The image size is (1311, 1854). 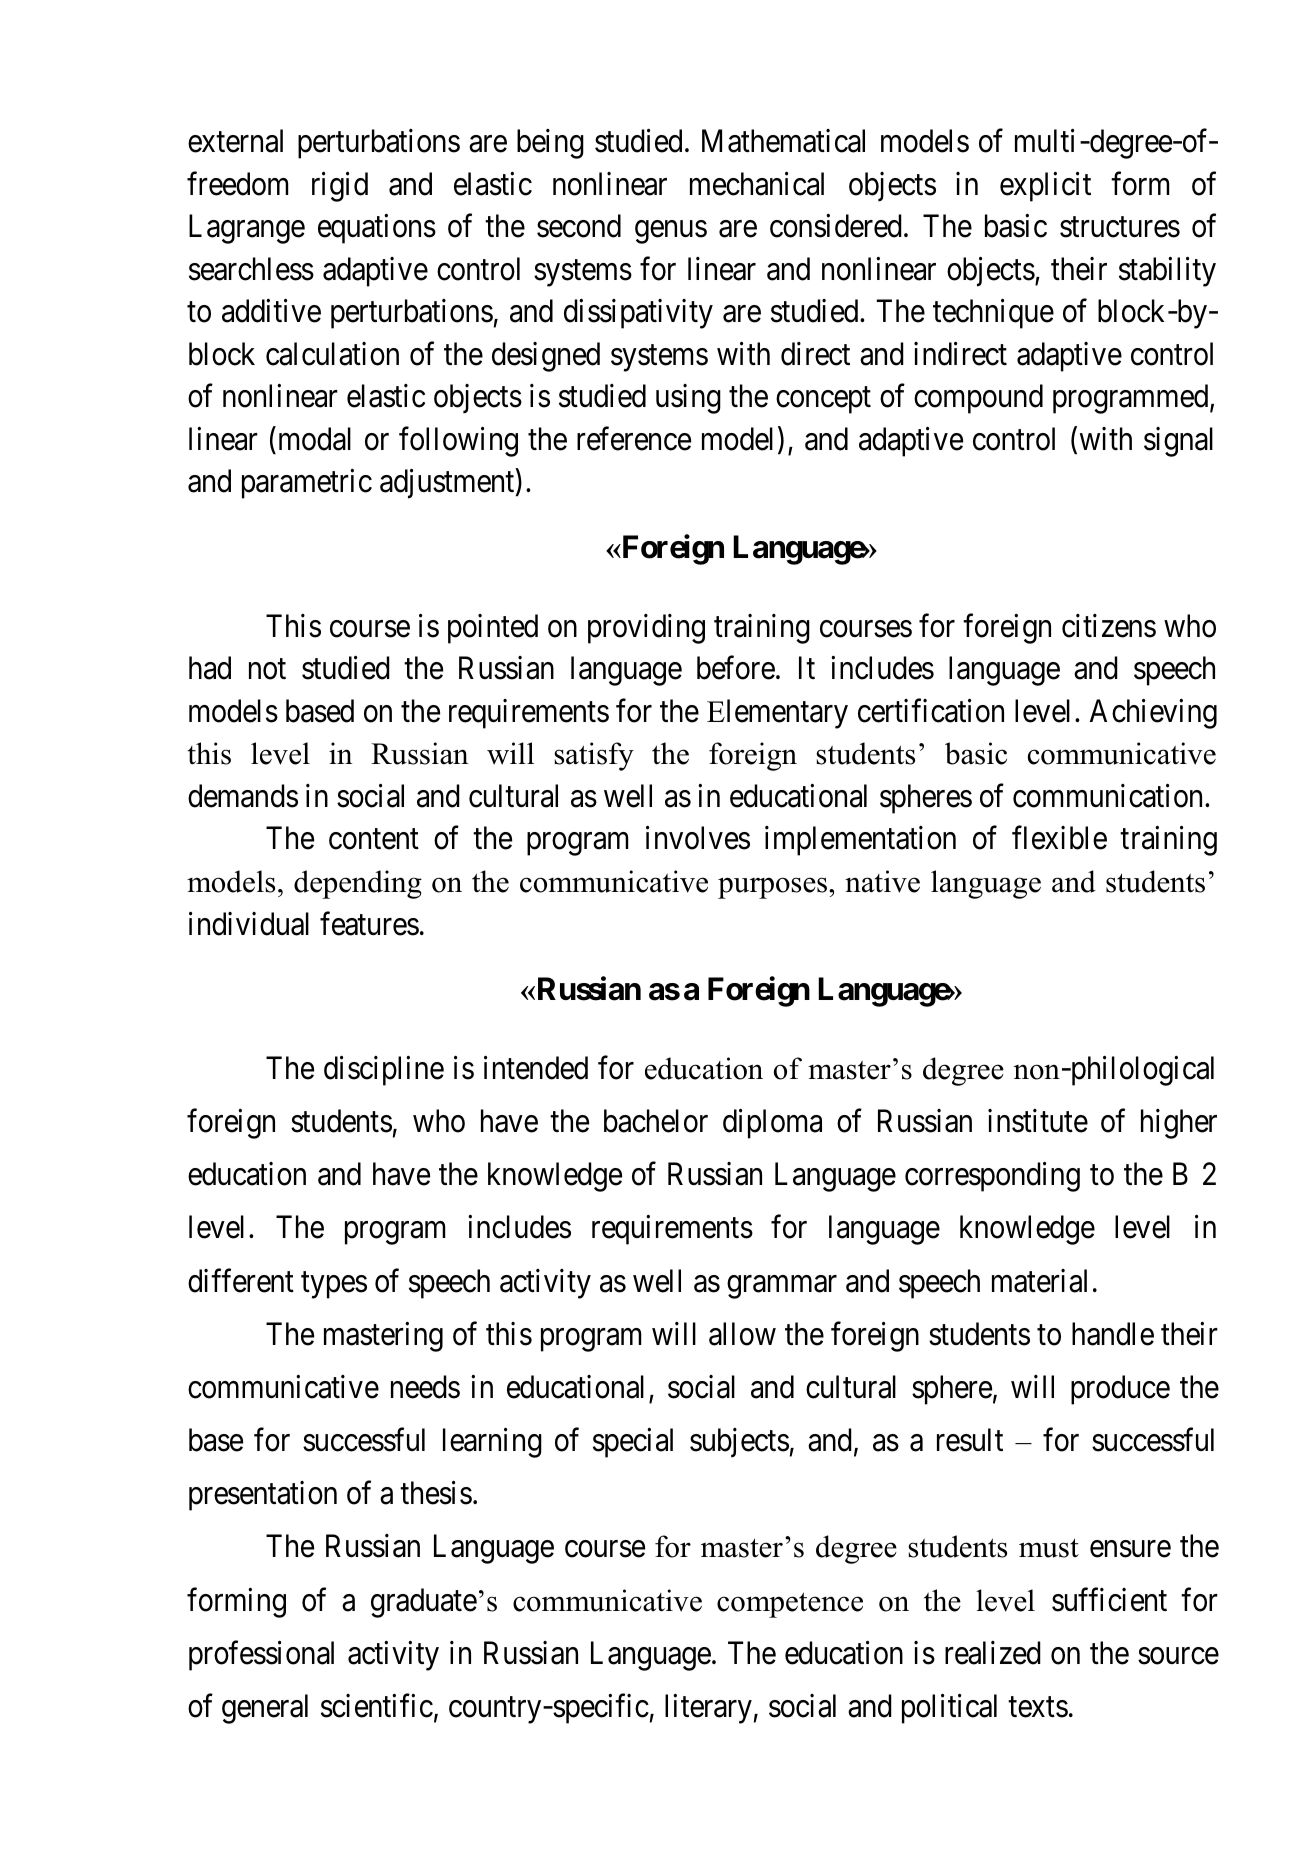 I want to click on realized, so click(x=993, y=1653).
